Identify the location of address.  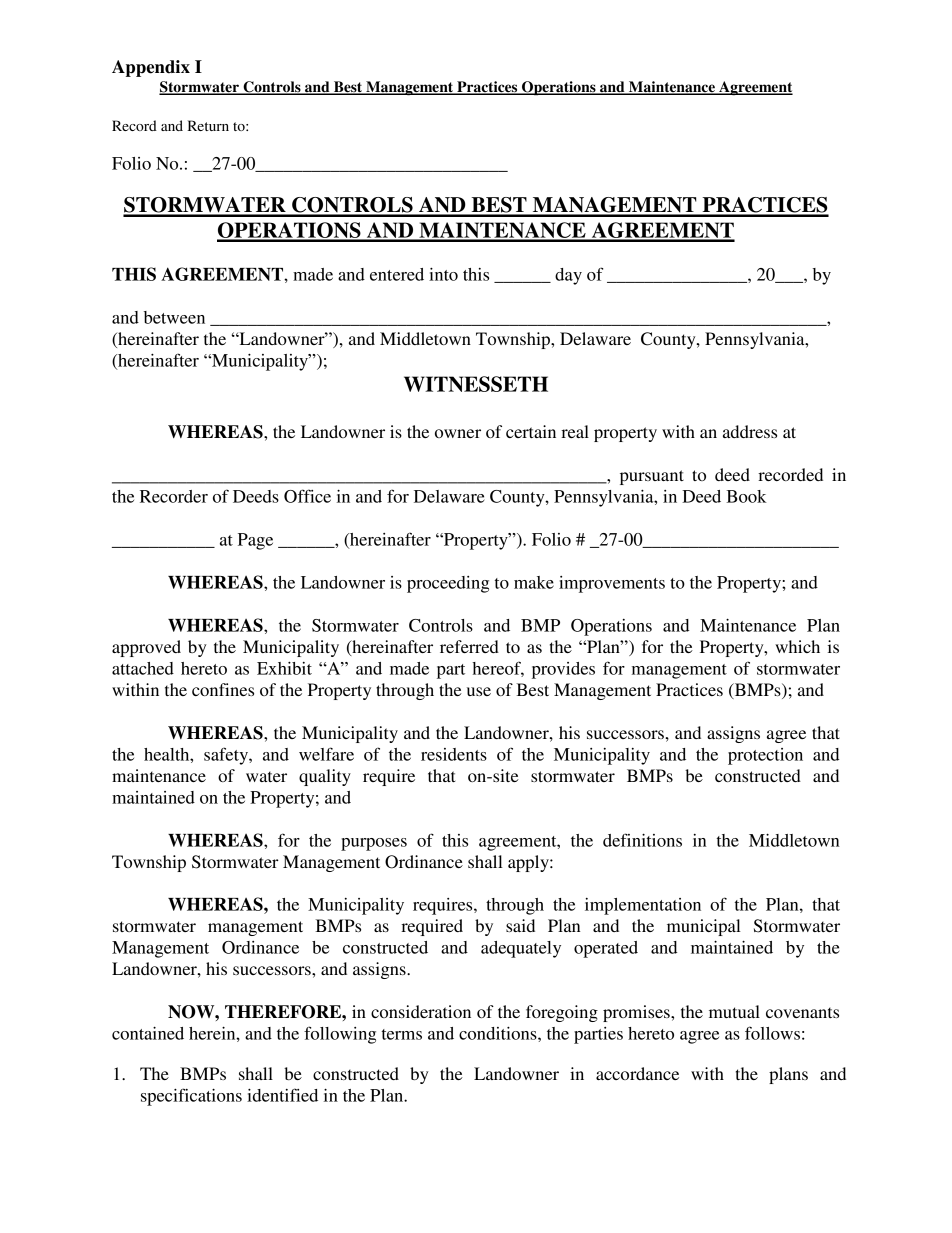
(750, 431).
